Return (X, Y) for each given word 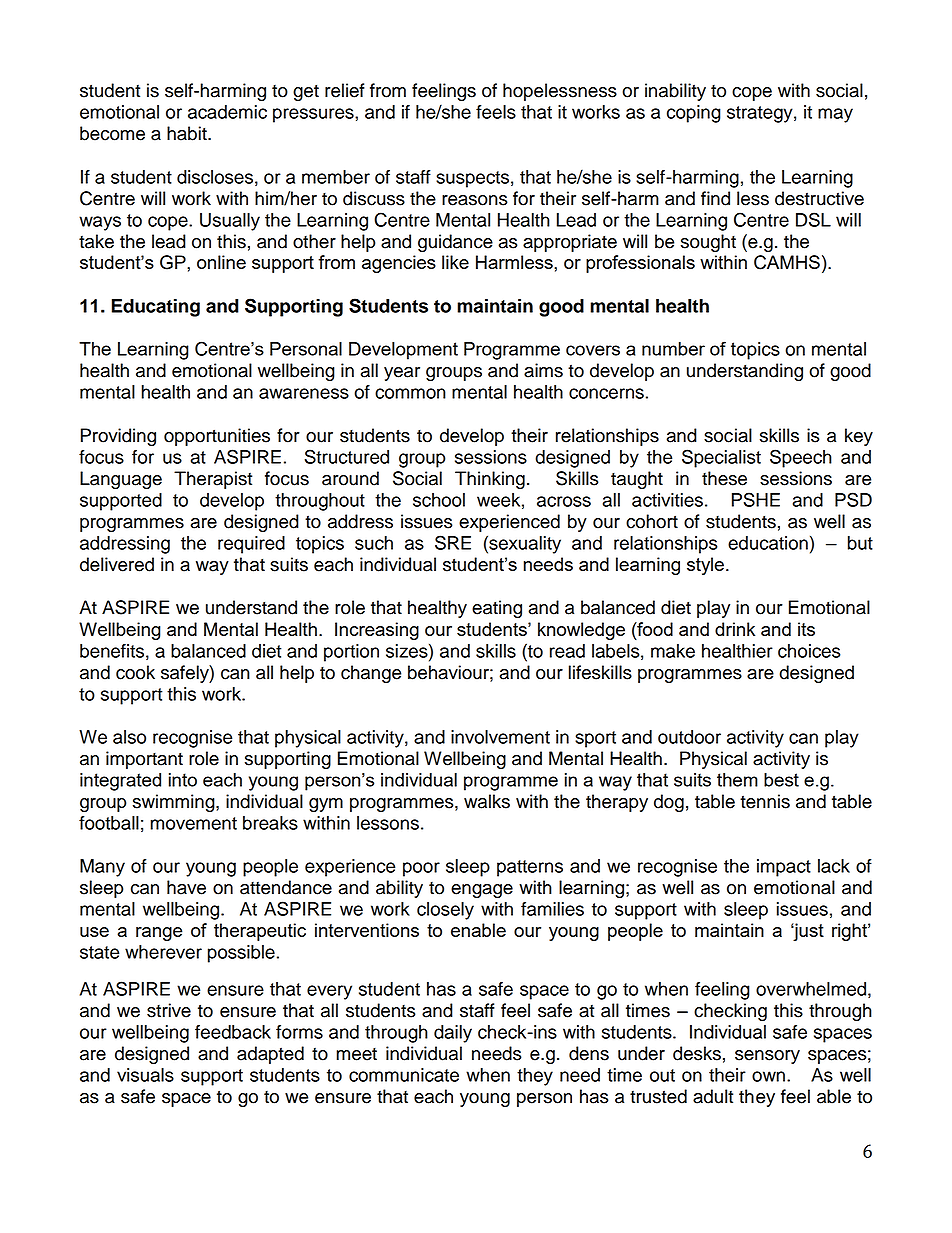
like (455, 262)
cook (135, 672)
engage (482, 891)
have (186, 887)
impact (784, 868)
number (673, 349)
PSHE (756, 499)
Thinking (490, 480)
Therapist (213, 480)
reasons (474, 200)
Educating (156, 308)
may (835, 115)
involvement (500, 737)
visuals (145, 1075)
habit (188, 133)
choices (809, 651)
